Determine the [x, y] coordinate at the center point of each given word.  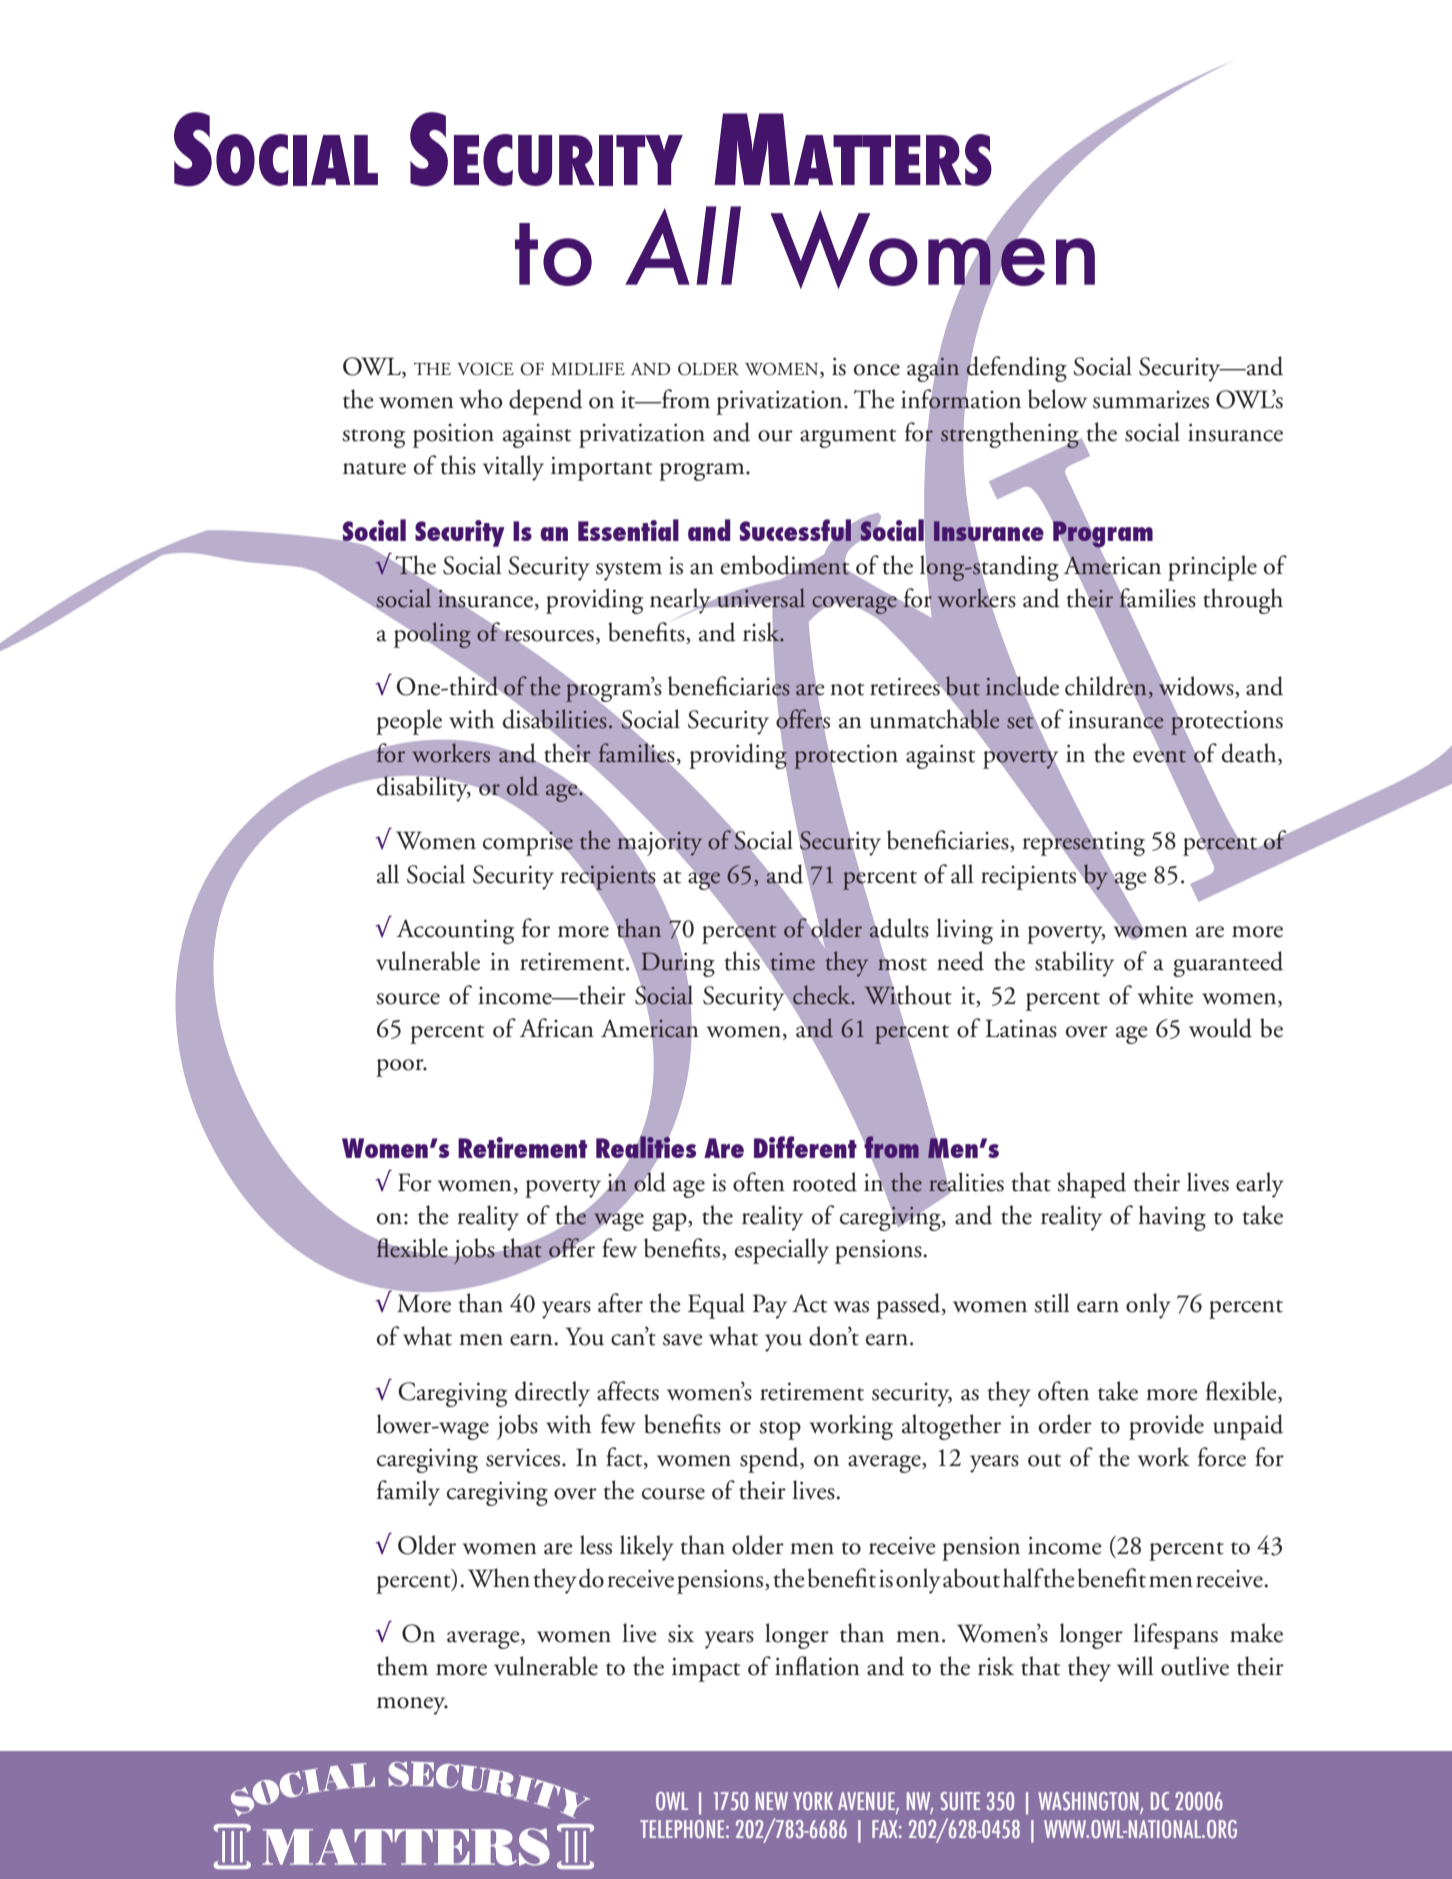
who [481, 399]
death [1250, 754]
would [1220, 1028]
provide [1166, 1427]
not [847, 689]
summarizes [1151, 400]
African [557, 1028]
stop [780, 1430]
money [412, 1706]
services [524, 1458]
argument [848, 438]
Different [805, 1147]
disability [424, 789]
